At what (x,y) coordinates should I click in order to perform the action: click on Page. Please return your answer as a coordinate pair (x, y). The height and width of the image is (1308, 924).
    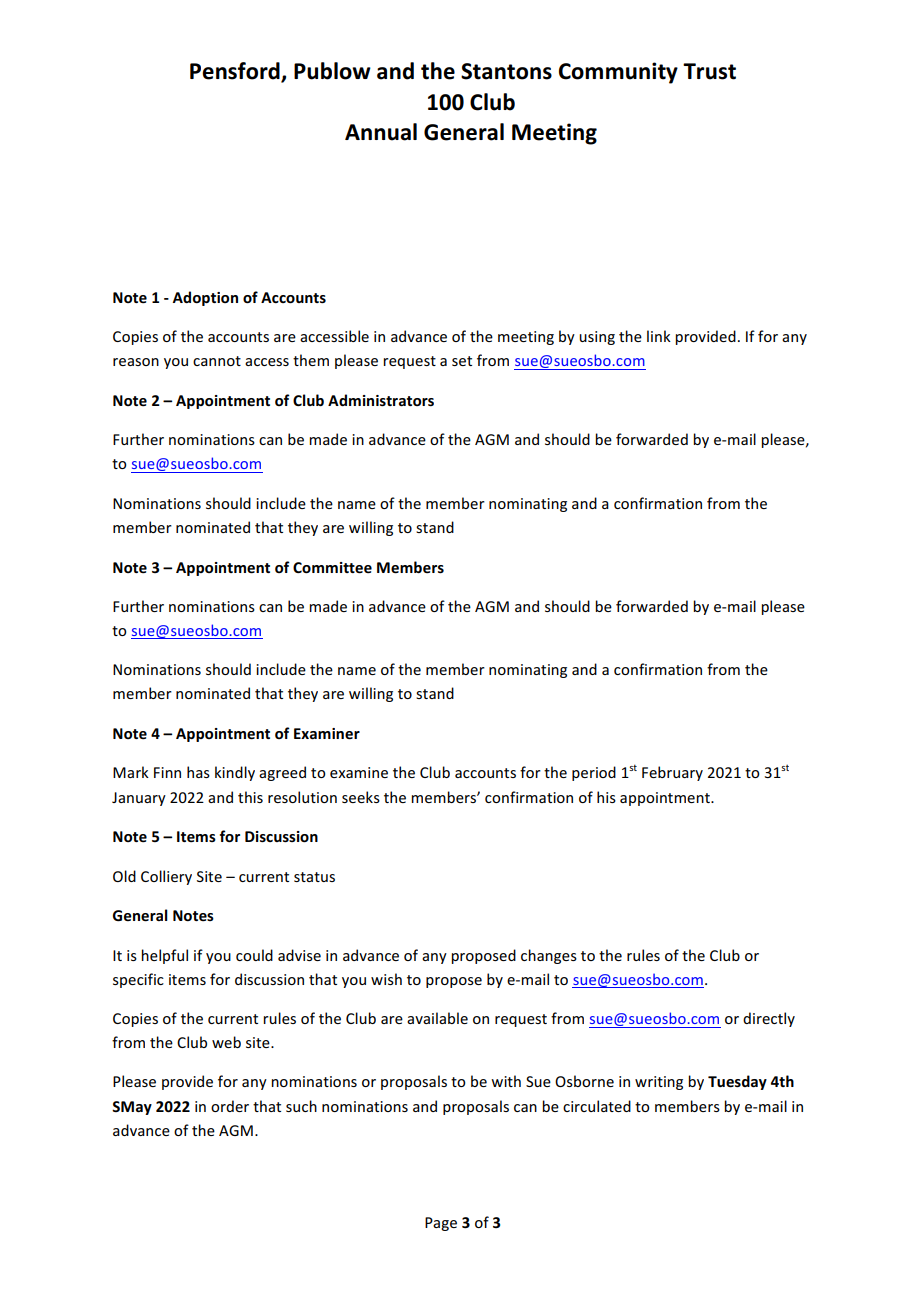
    Looking at the image, I should click on (441, 1224).
